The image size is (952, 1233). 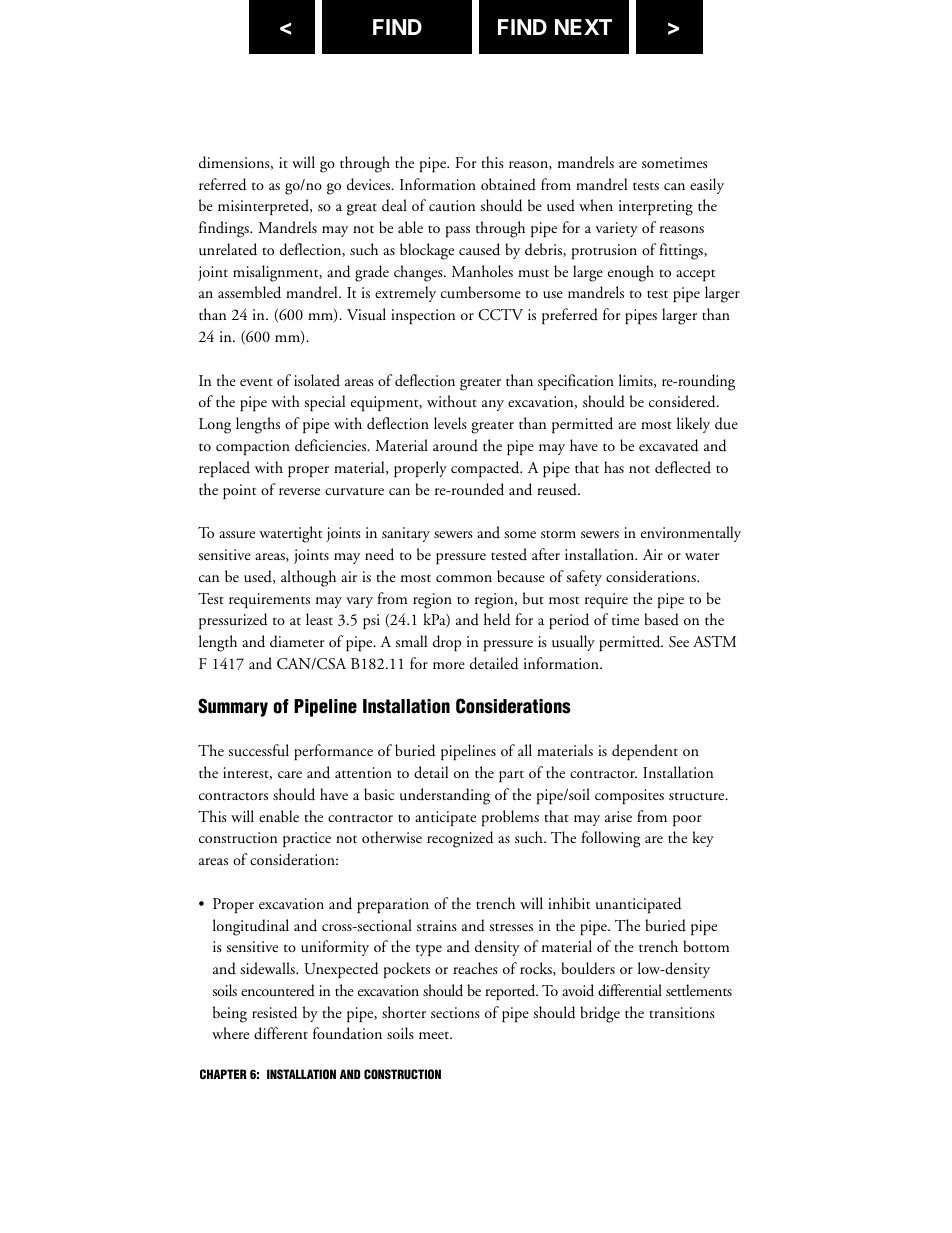 What do you see at coordinates (682, 1012) in the screenshot?
I see `transitions` at bounding box center [682, 1012].
